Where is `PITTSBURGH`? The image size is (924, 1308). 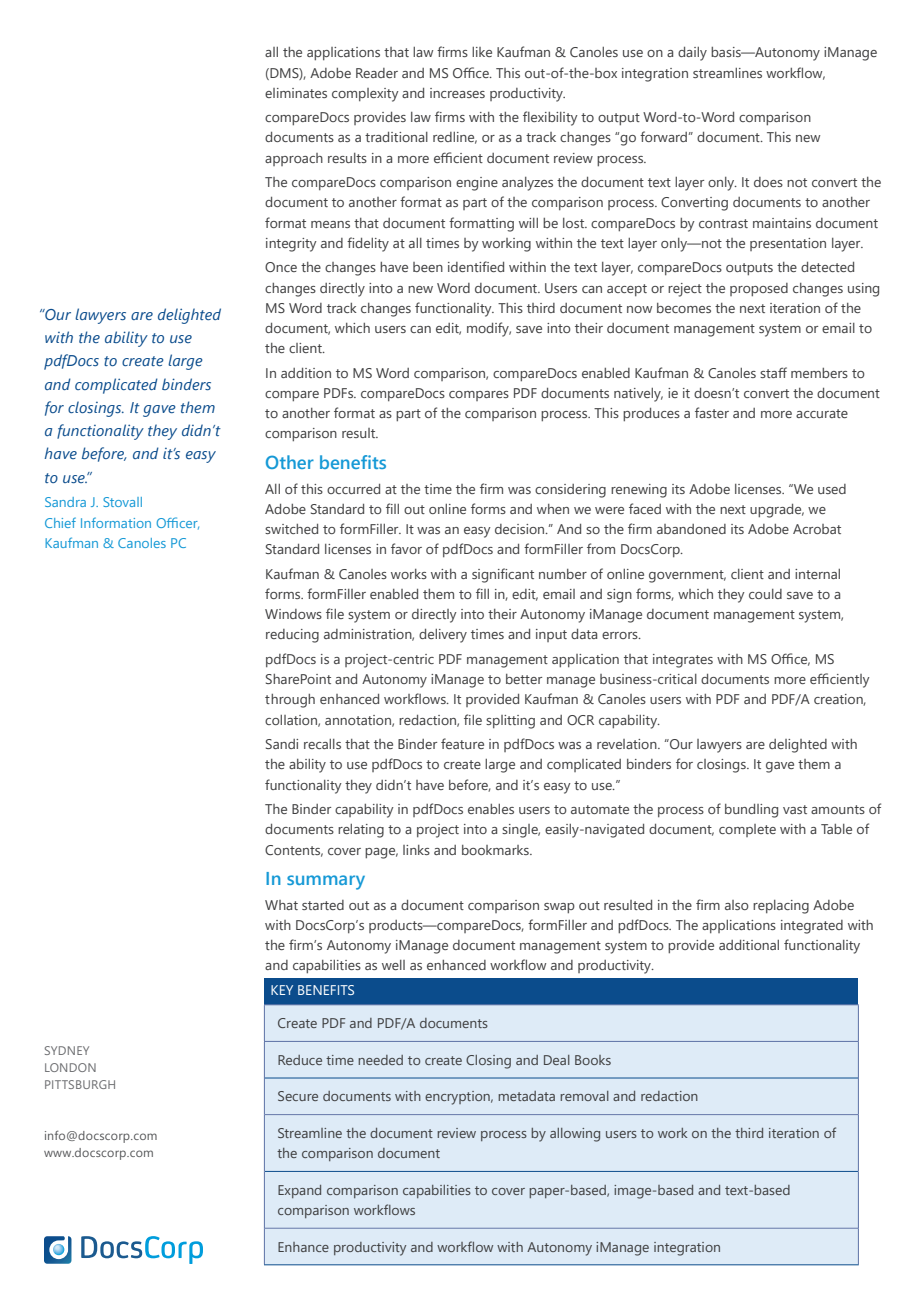
PITTSBURGH is located at coordinates (80, 1084).
